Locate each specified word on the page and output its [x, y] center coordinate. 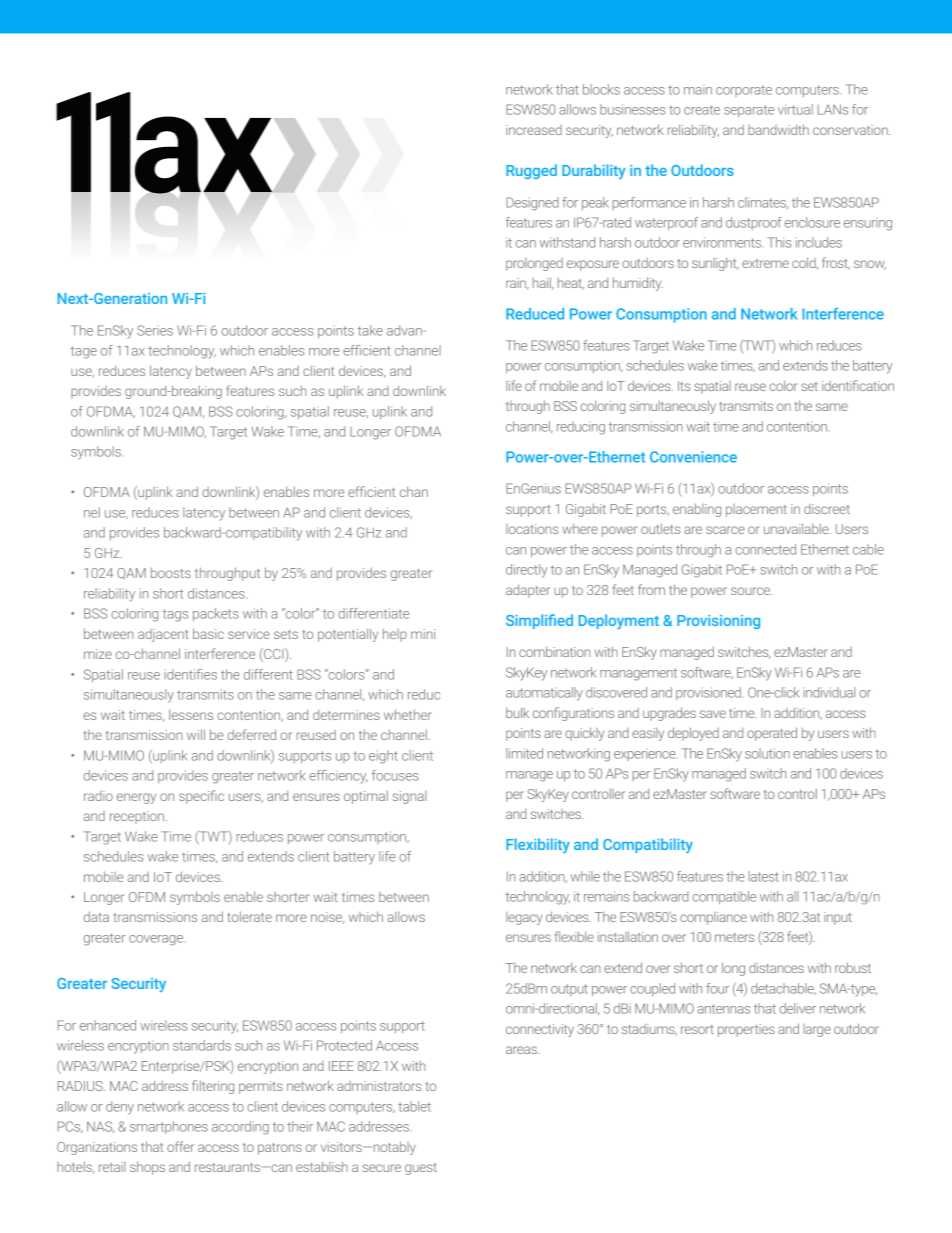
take [370, 330]
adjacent [163, 635]
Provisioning [718, 622]
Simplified [539, 621]
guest [421, 1169]
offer [180, 1146]
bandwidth [778, 129]
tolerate [249, 916]
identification [858, 385]
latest [763, 876]
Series [155, 330]
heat [571, 284]
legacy [524, 918]
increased [534, 130]
